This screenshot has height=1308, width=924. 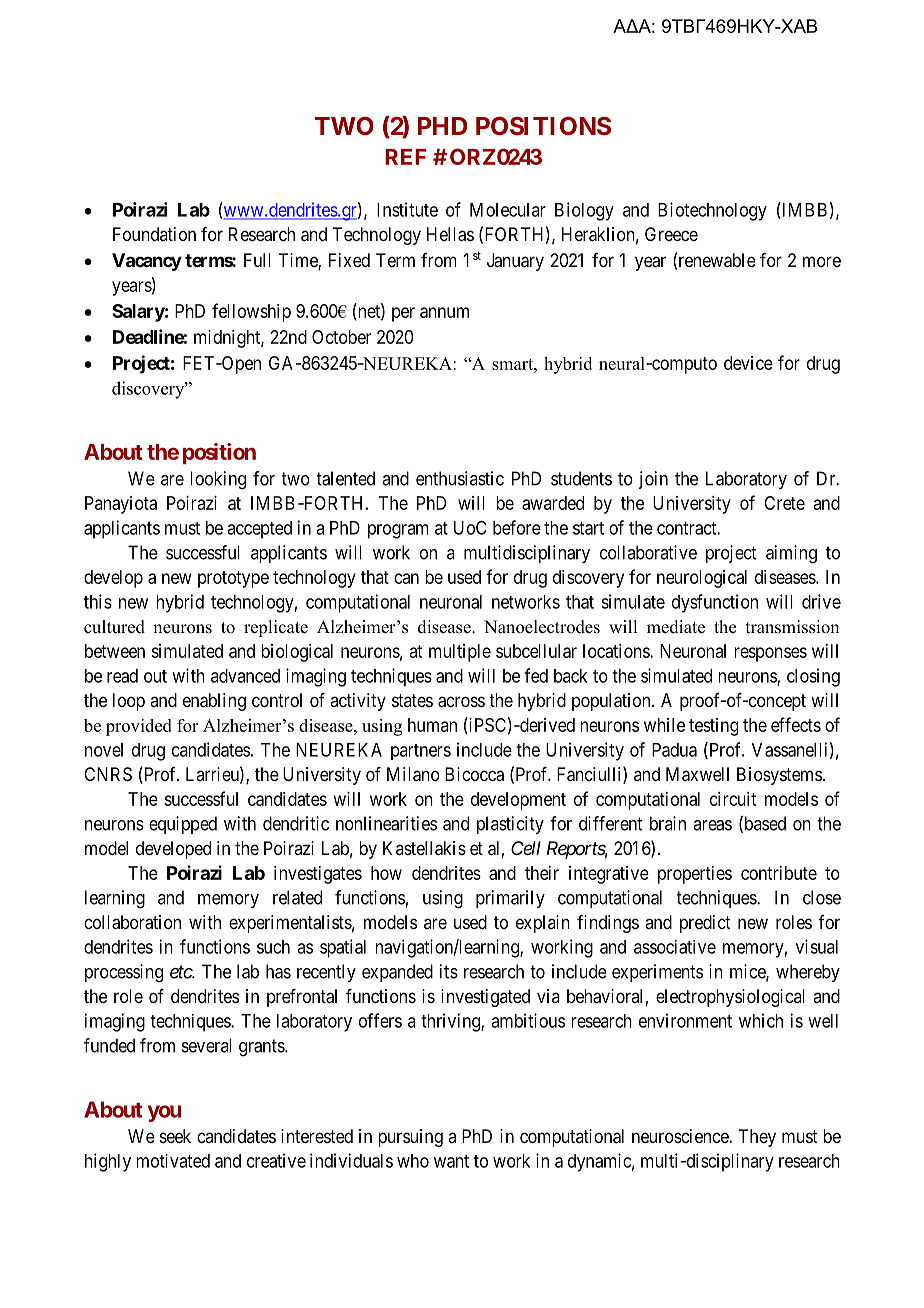 I want to click on processing, so click(x=124, y=973).
